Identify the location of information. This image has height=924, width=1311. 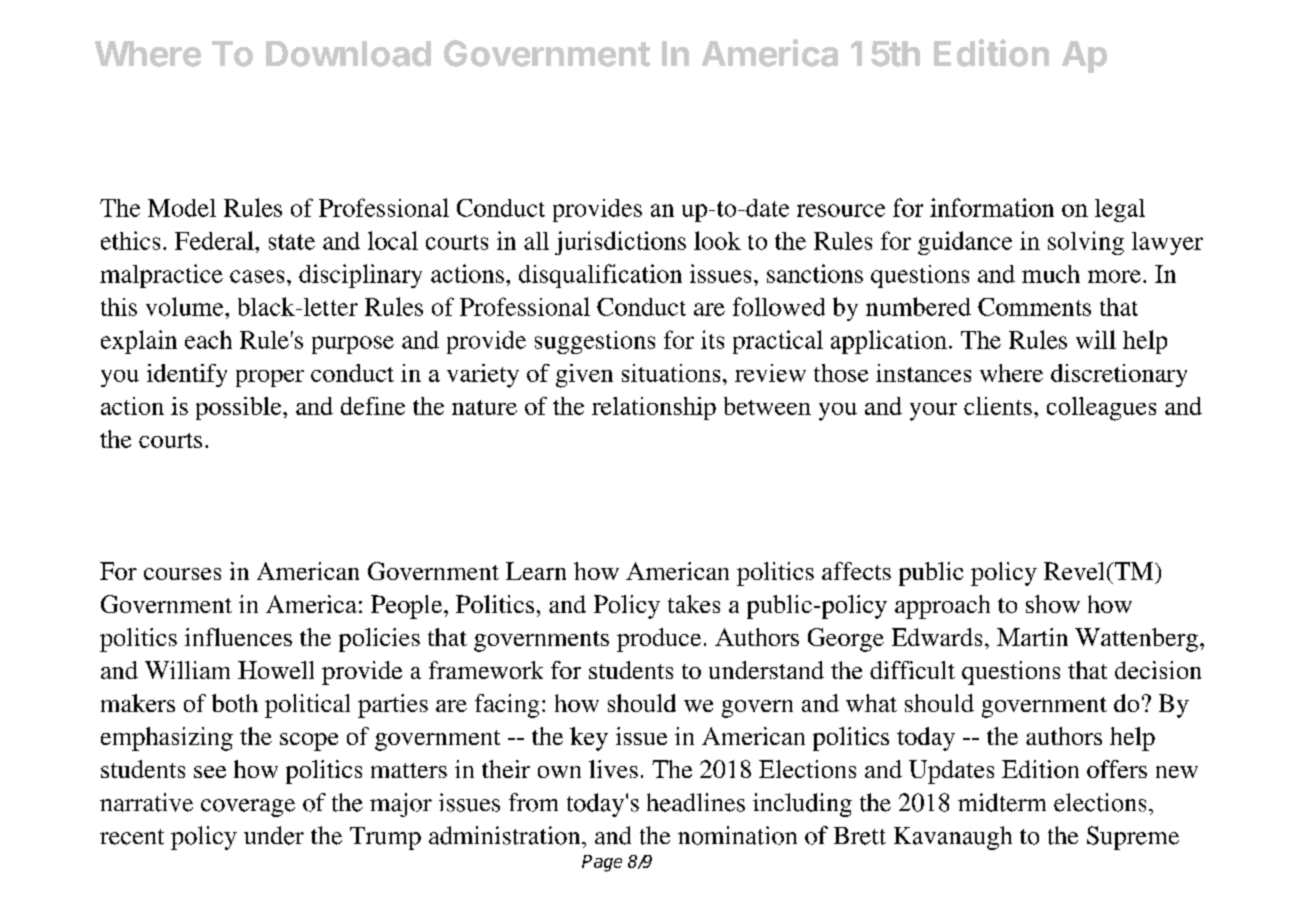
(992, 207).
